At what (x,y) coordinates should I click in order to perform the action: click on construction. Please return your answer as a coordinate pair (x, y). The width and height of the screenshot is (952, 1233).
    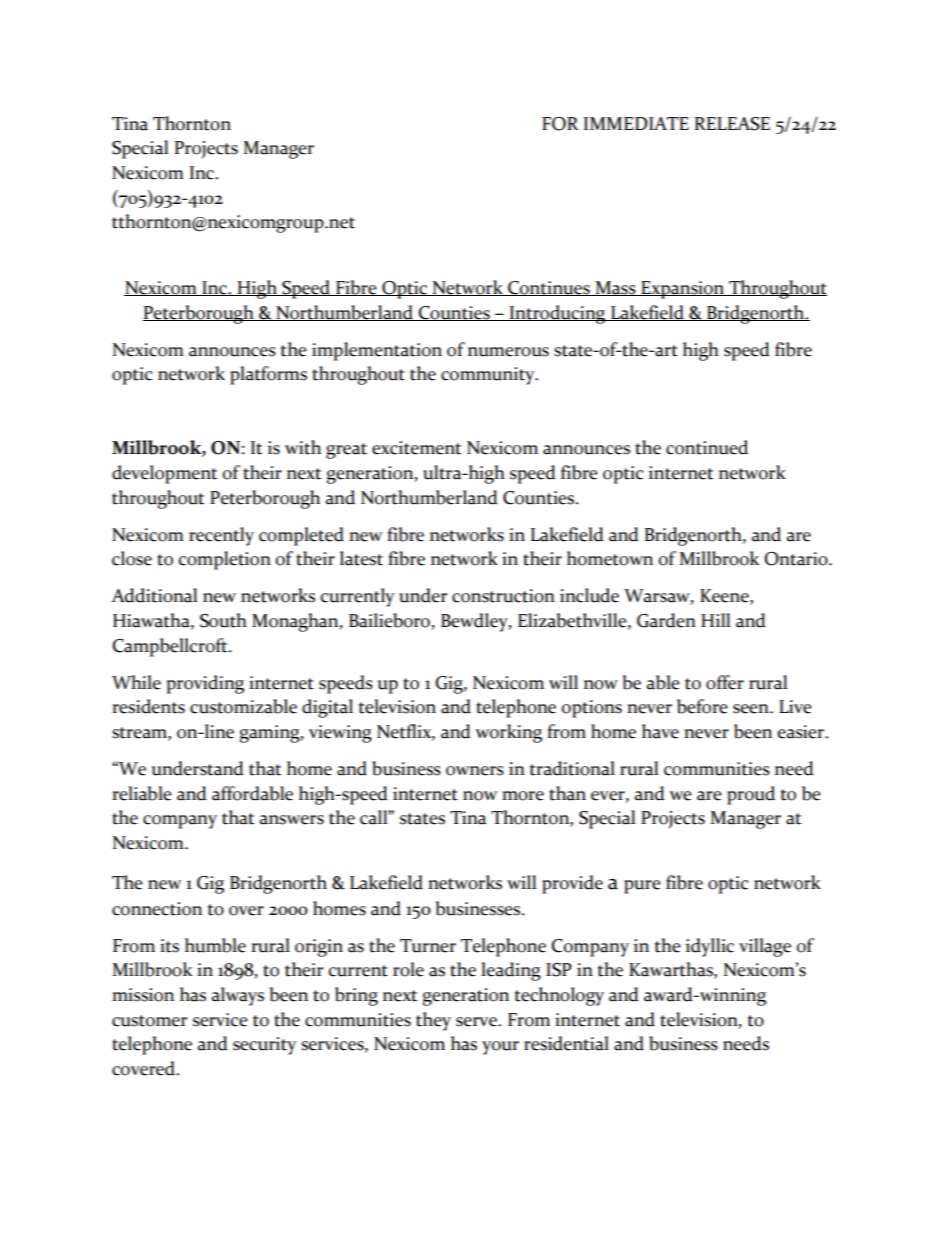
    Looking at the image, I should click on (503, 596).
